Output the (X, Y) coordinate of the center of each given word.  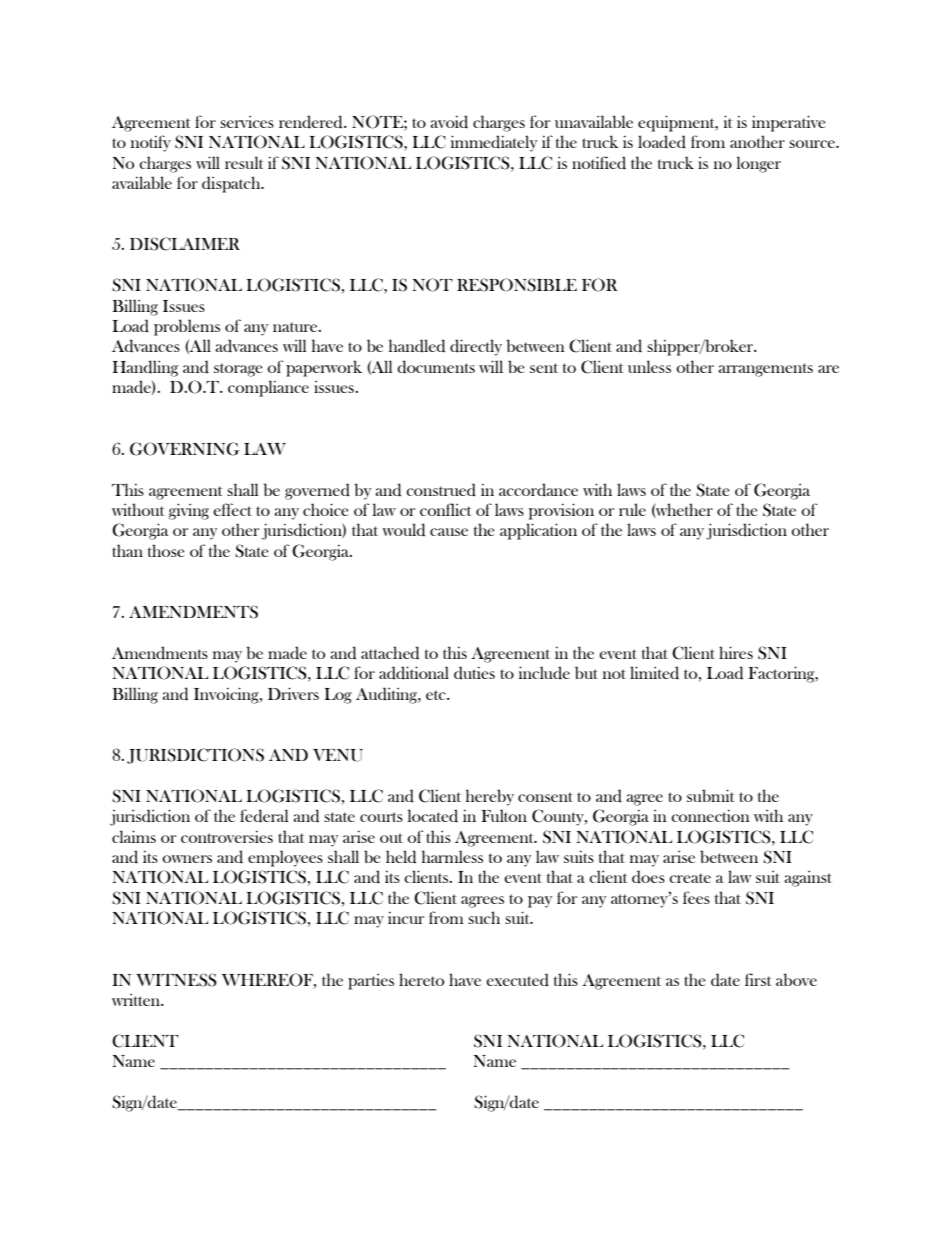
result (244, 162)
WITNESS (176, 980)
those (166, 550)
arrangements (765, 370)
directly (476, 347)
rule (632, 509)
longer (759, 164)
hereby (490, 797)
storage (238, 370)
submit (710, 795)
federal (264, 816)
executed (517, 980)
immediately (494, 143)
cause (449, 532)
